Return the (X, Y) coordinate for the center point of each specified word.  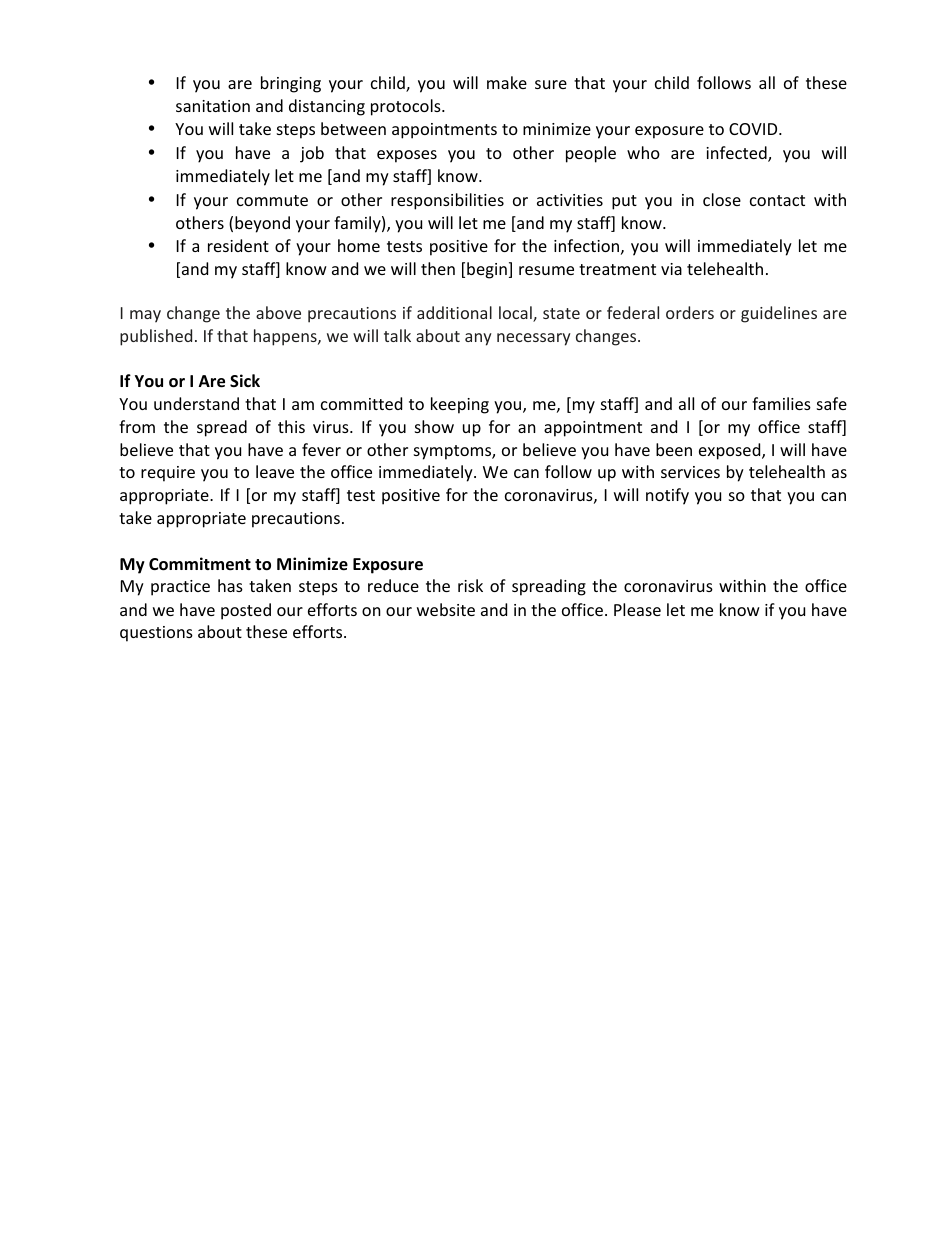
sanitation (213, 106)
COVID (754, 129)
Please (637, 609)
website (446, 609)
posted (246, 611)
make (507, 82)
